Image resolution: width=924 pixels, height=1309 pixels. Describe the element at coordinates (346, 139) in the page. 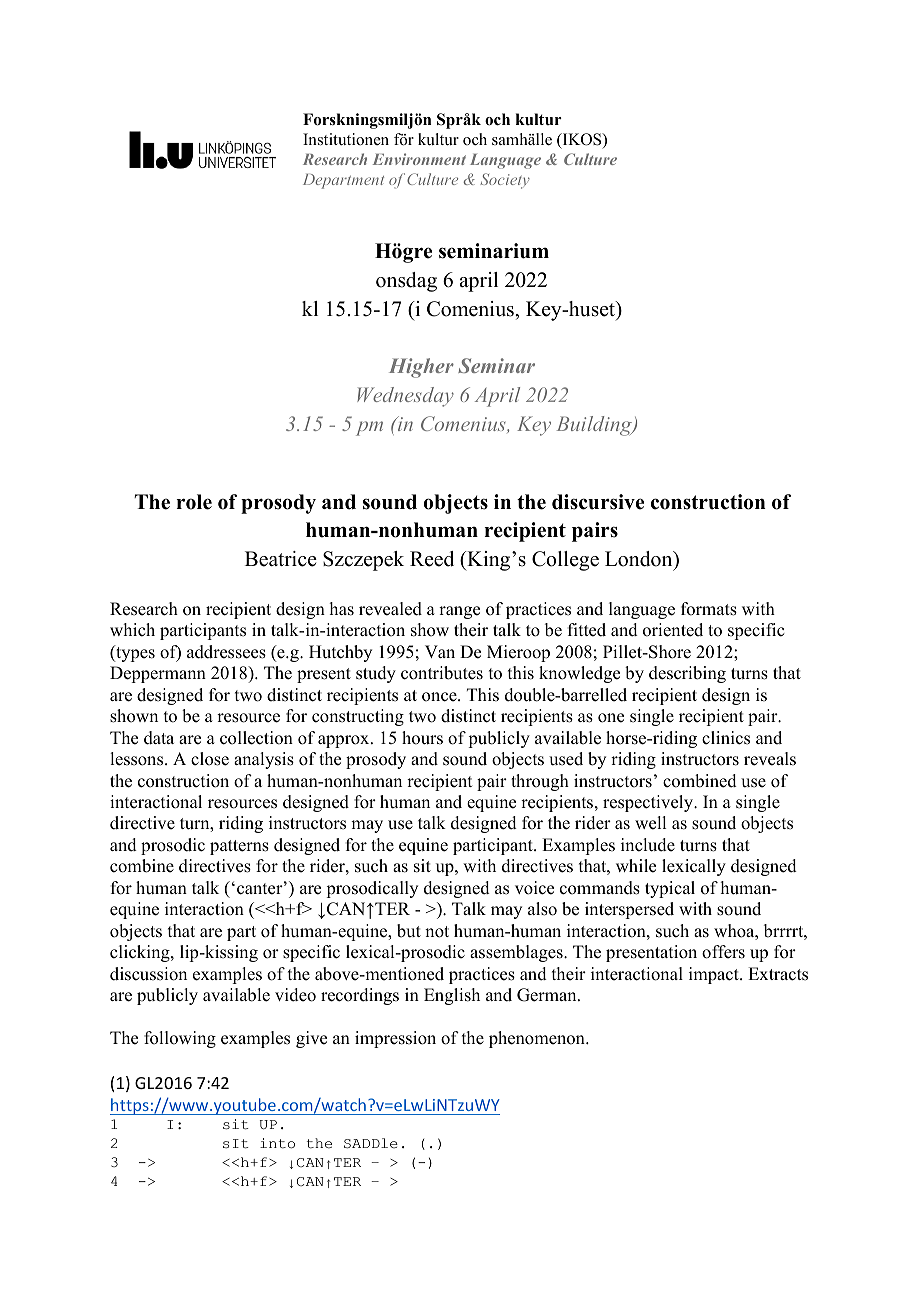

I see `Institutionen` at that location.
